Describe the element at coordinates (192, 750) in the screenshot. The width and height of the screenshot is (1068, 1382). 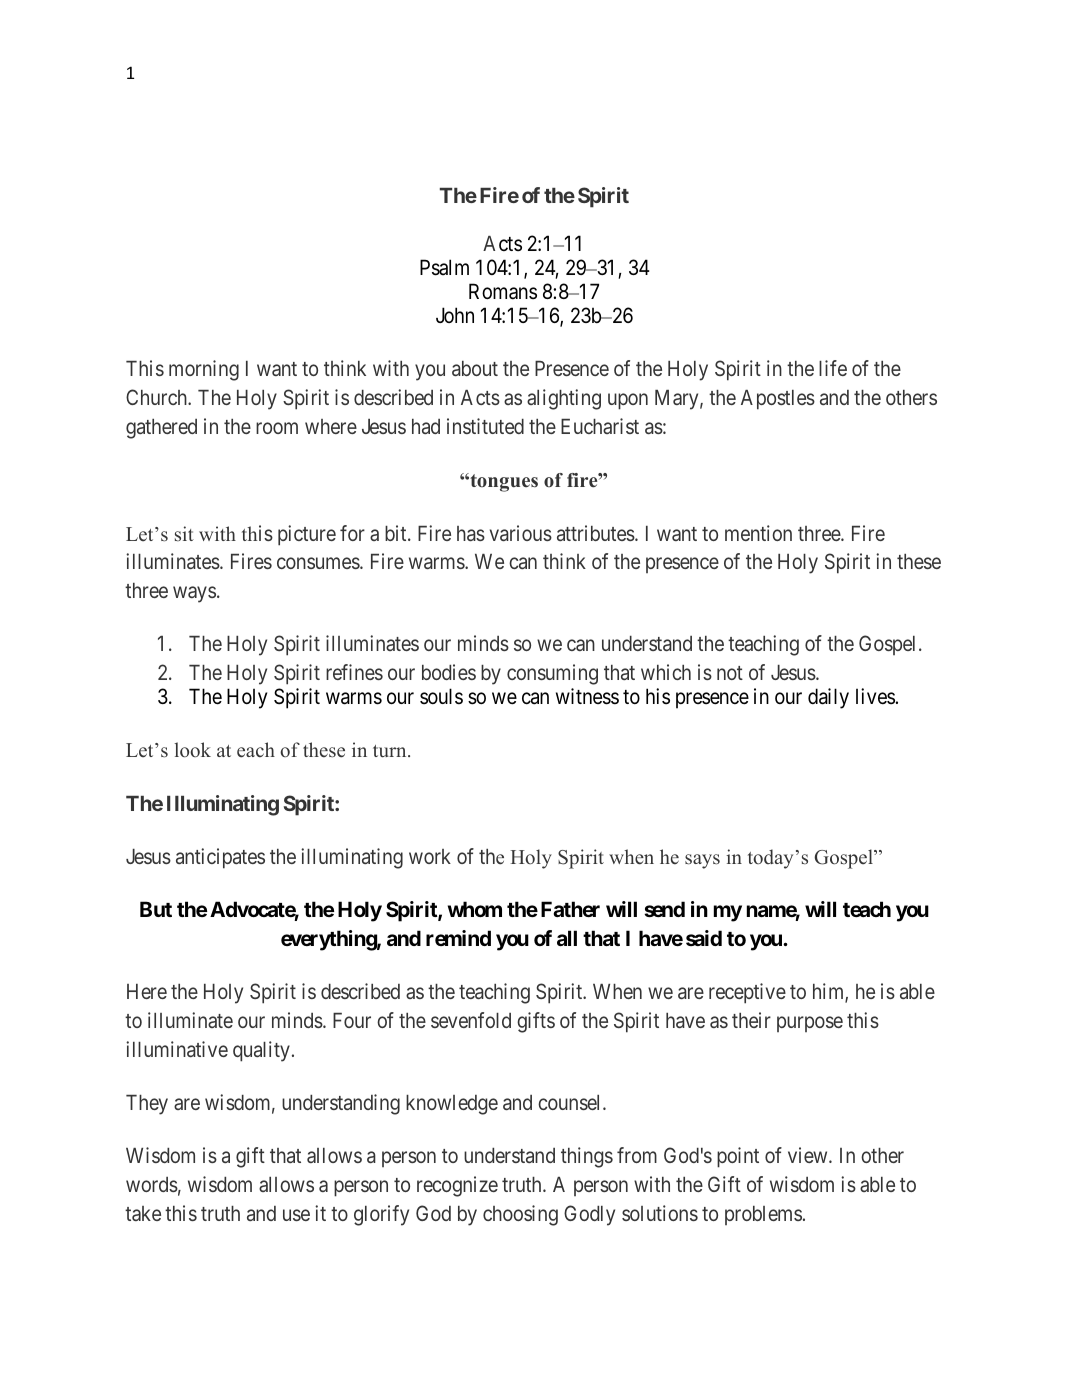
I see `look` at that location.
